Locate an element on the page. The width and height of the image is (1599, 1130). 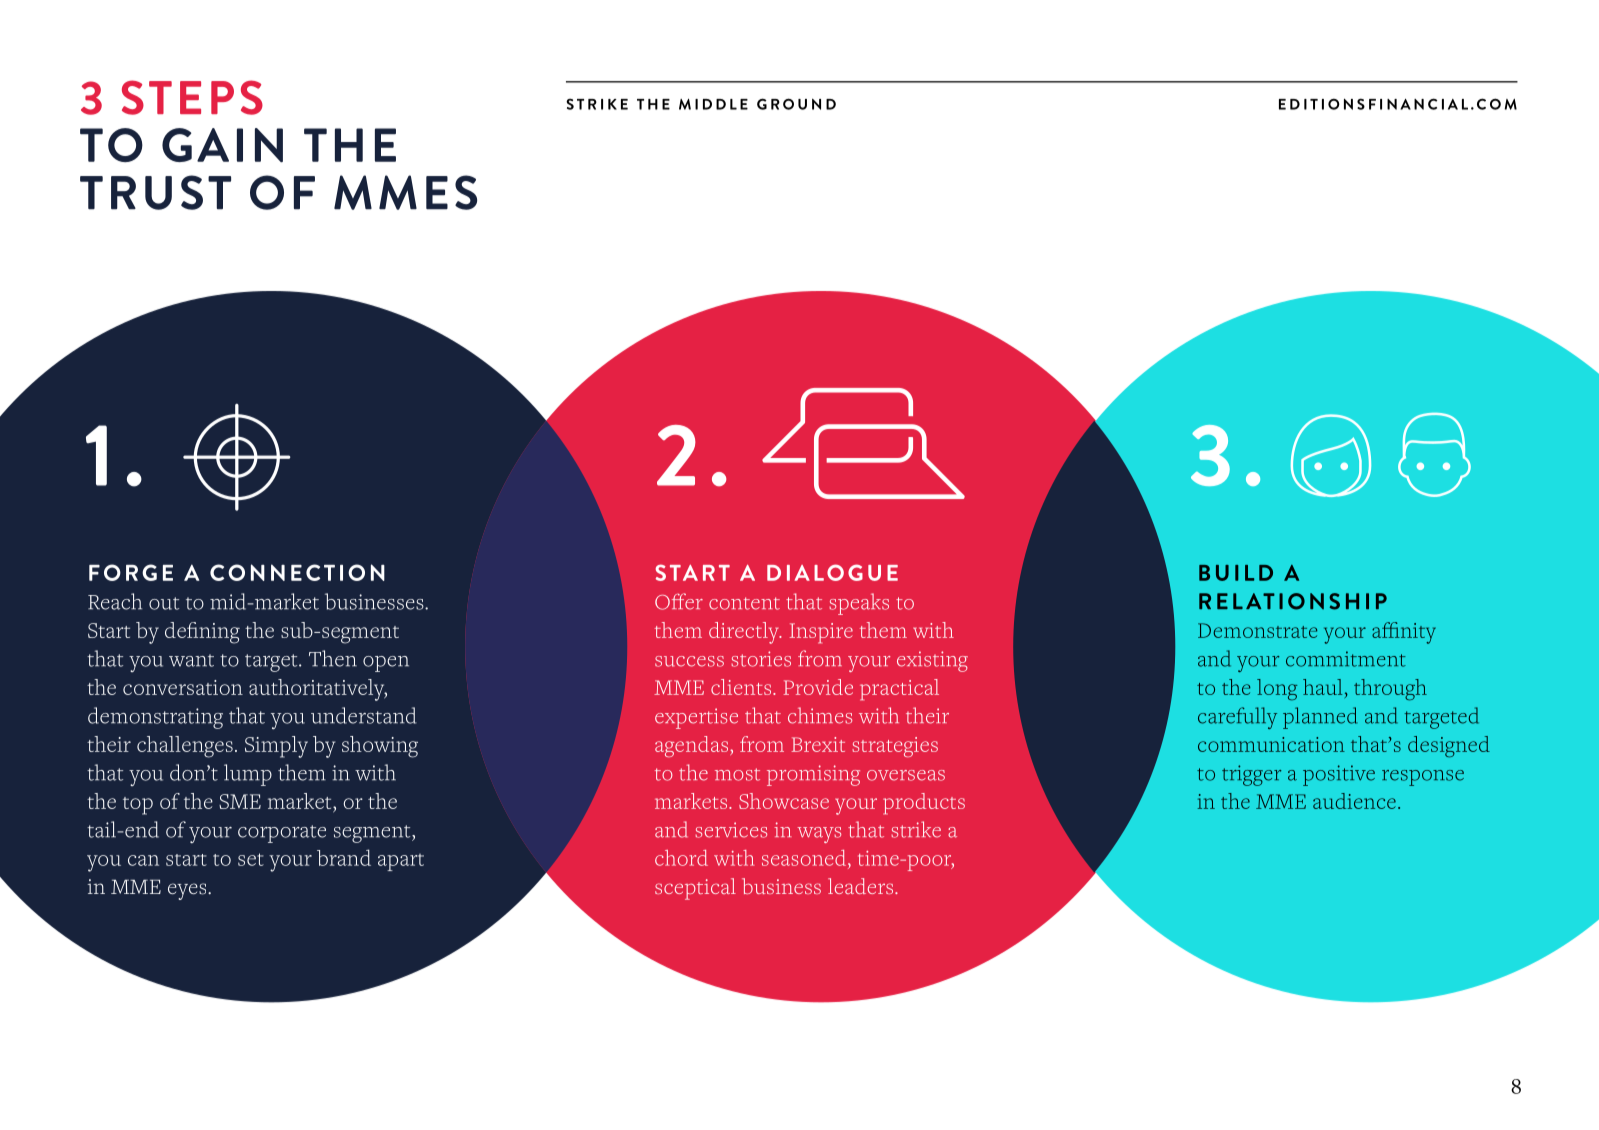
GROUND is located at coordinates (796, 104).
